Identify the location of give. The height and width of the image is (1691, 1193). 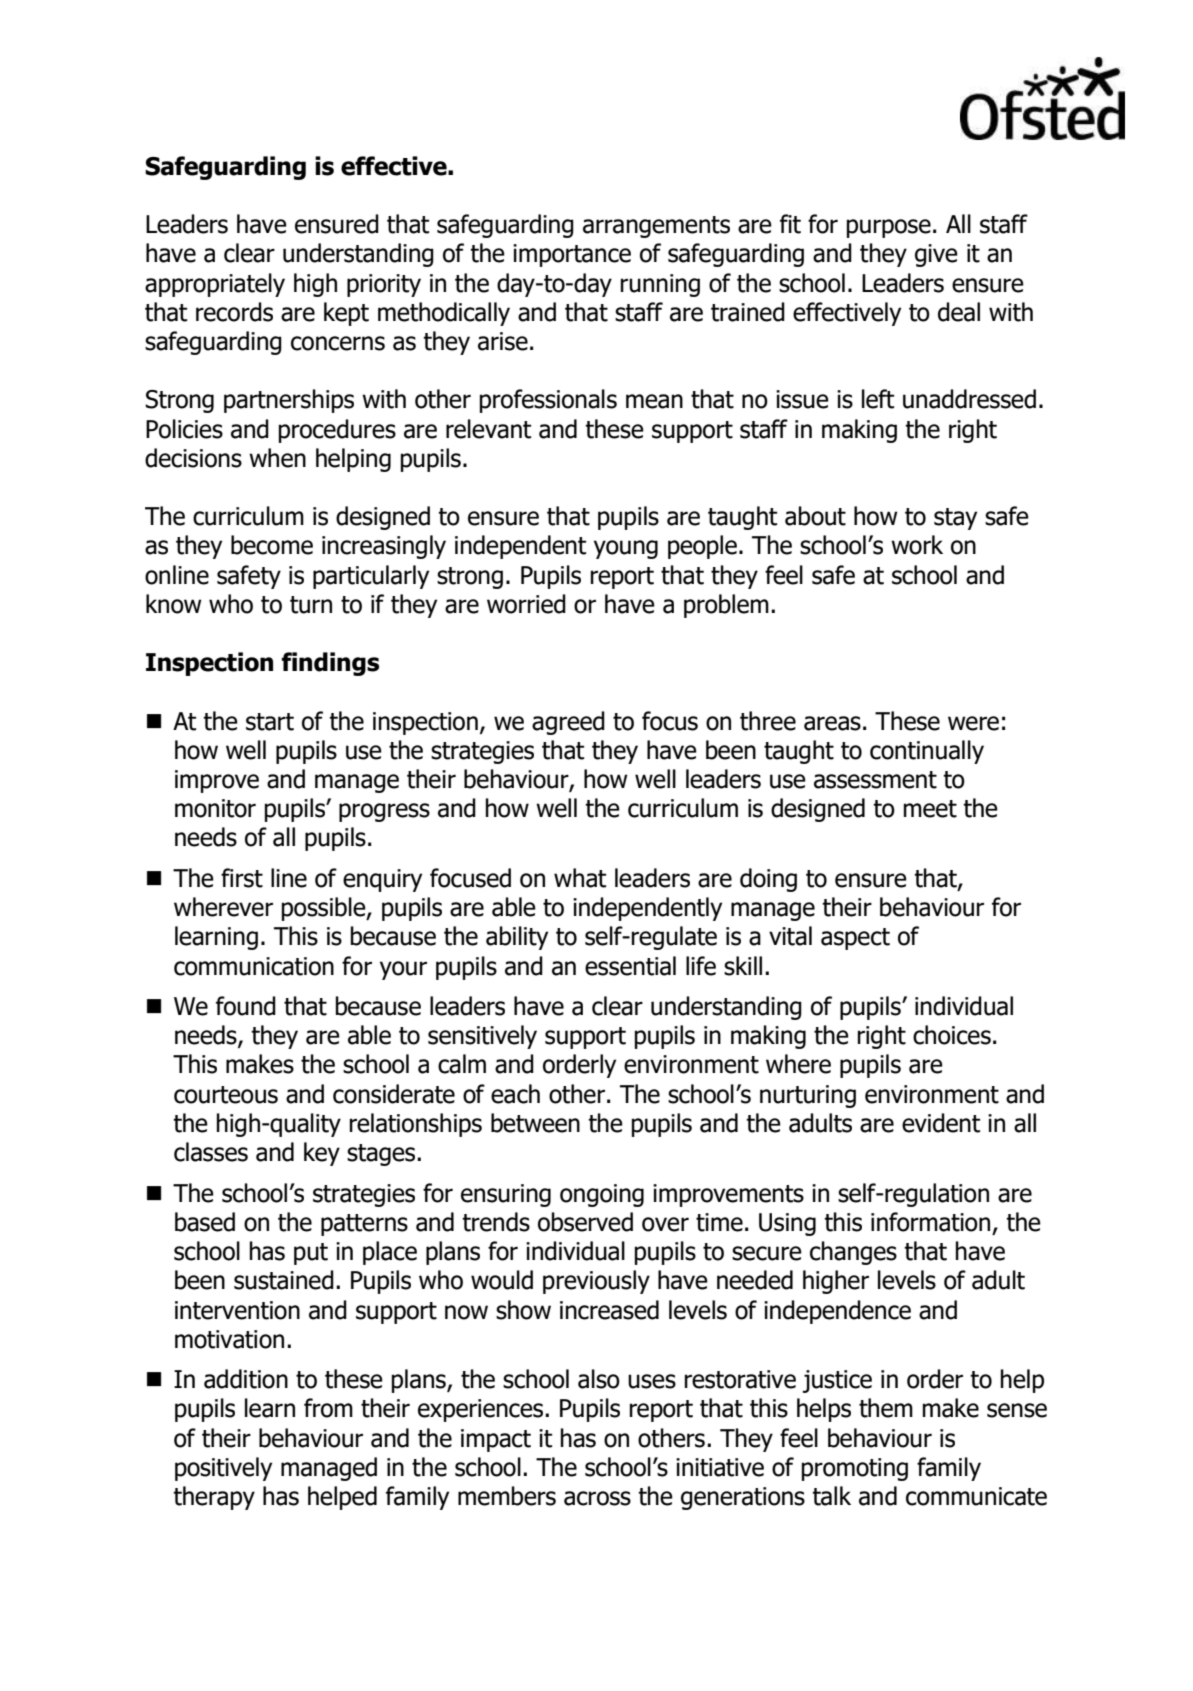
(936, 255).
